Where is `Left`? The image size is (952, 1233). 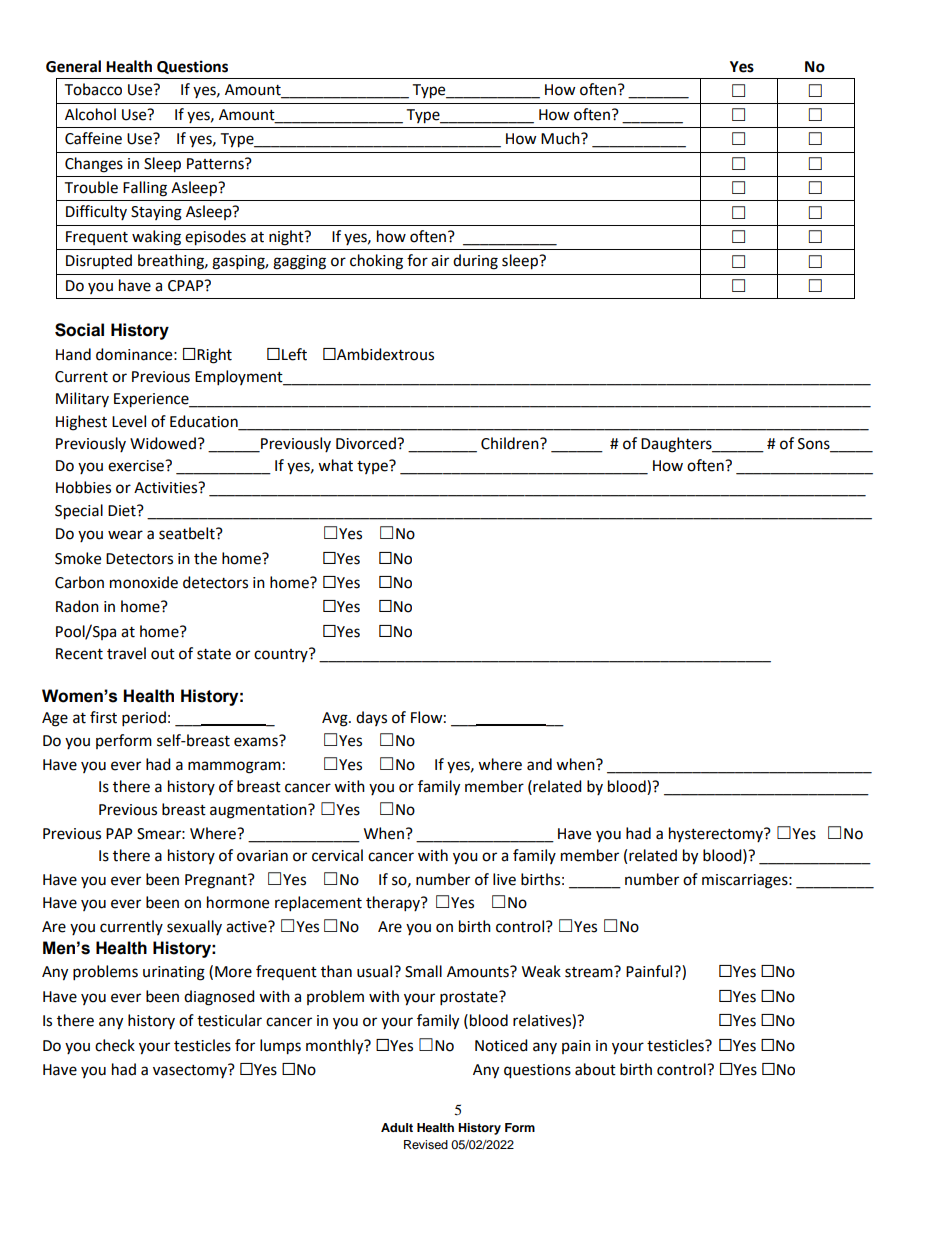
Left is located at coordinates (294, 354).
